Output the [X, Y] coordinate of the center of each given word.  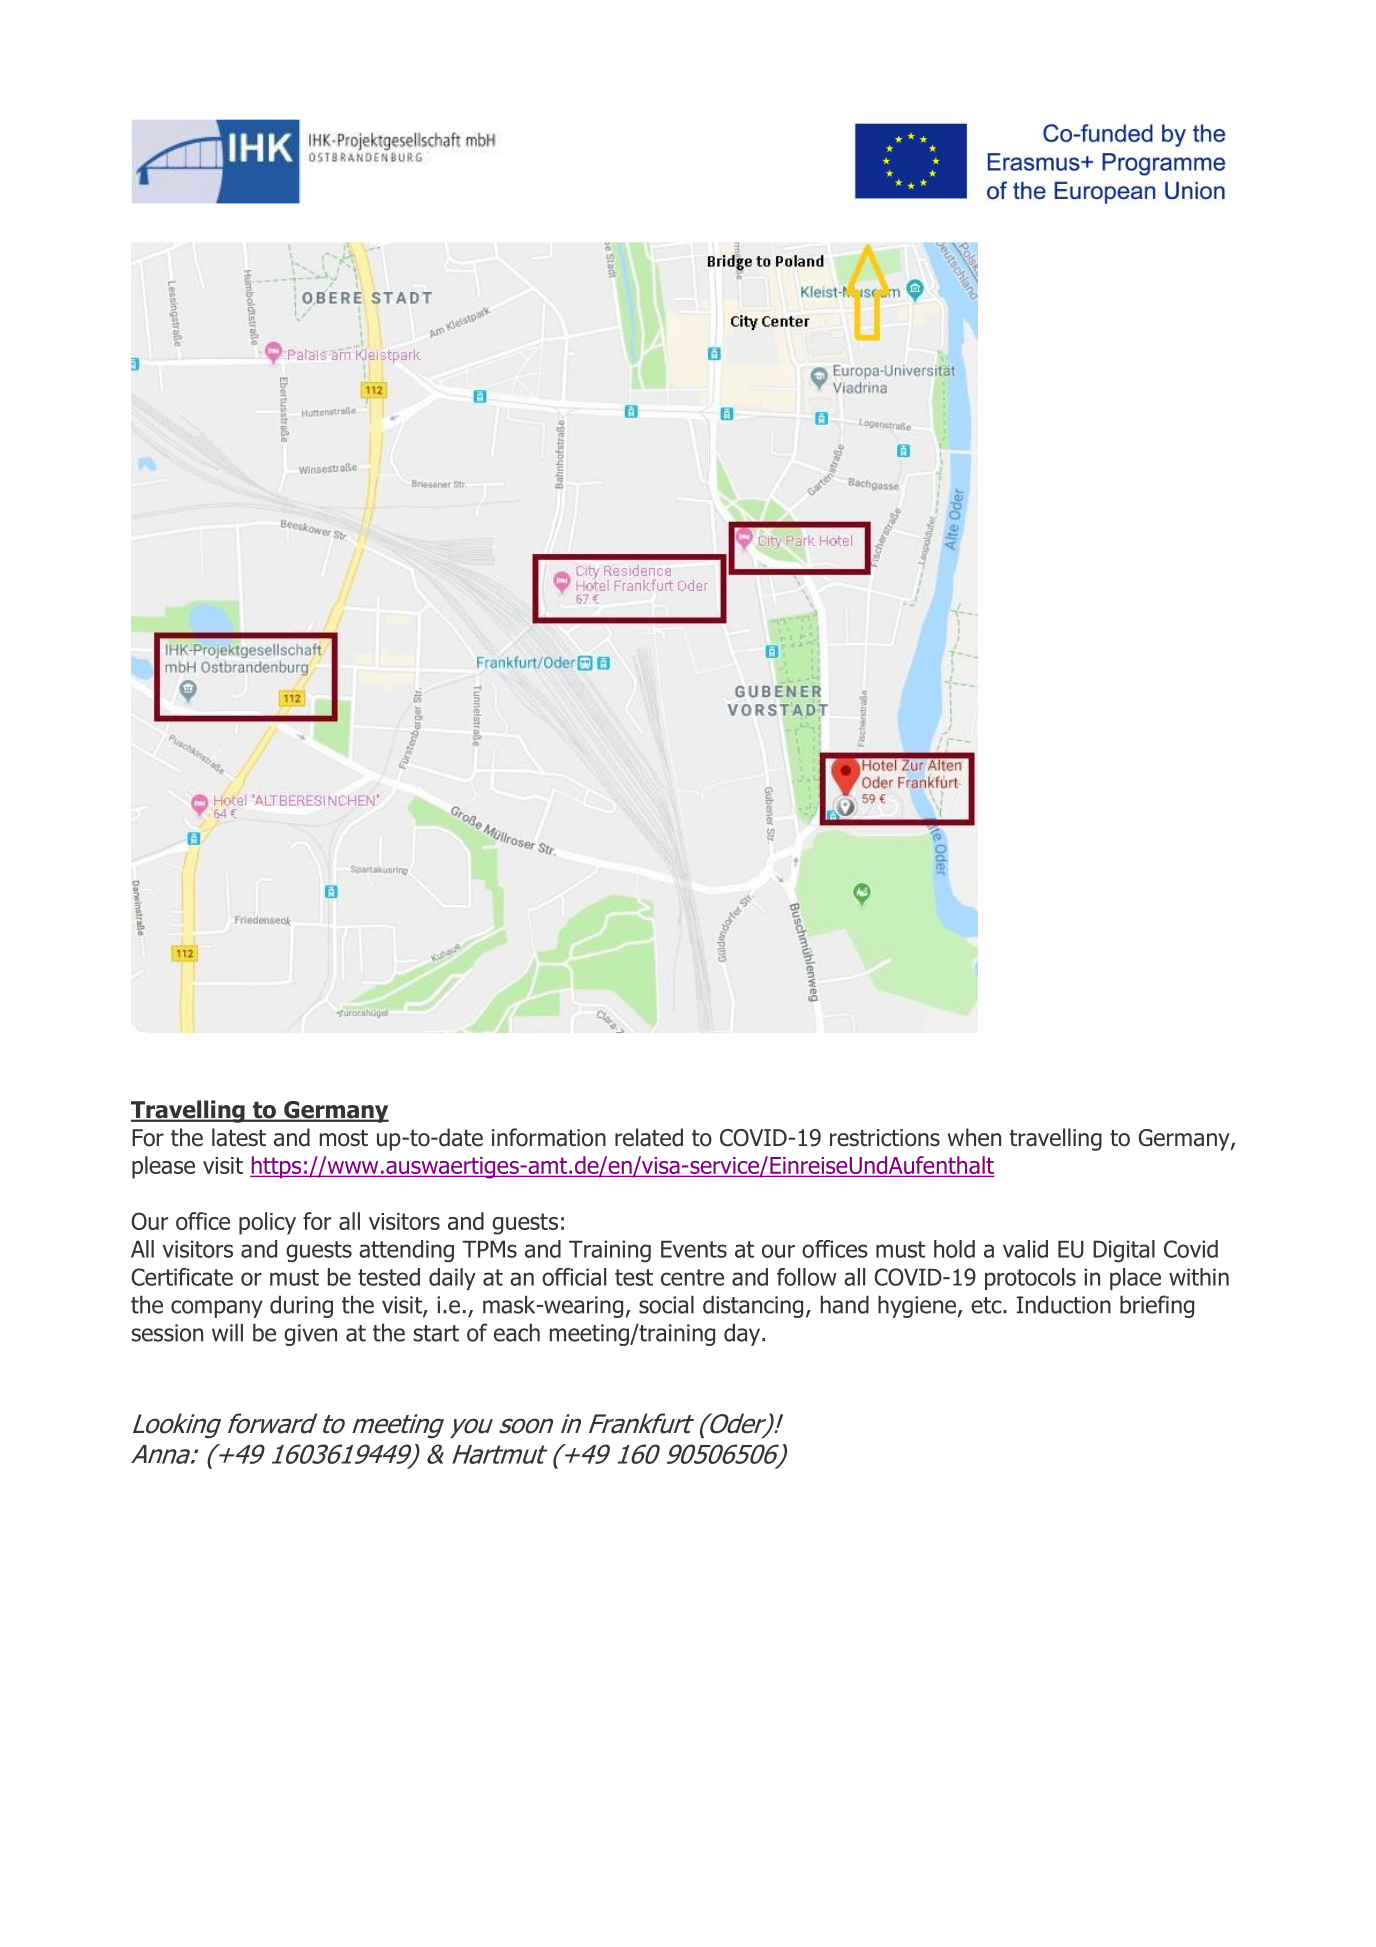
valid [1025, 1249]
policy [267, 1223]
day [743, 1334]
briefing [1157, 1306]
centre [692, 1277]
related [649, 1137]
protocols [1030, 1279]
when [974, 1137]
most [344, 1138]
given [310, 1335]
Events [694, 1249]
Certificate [182, 1277]
